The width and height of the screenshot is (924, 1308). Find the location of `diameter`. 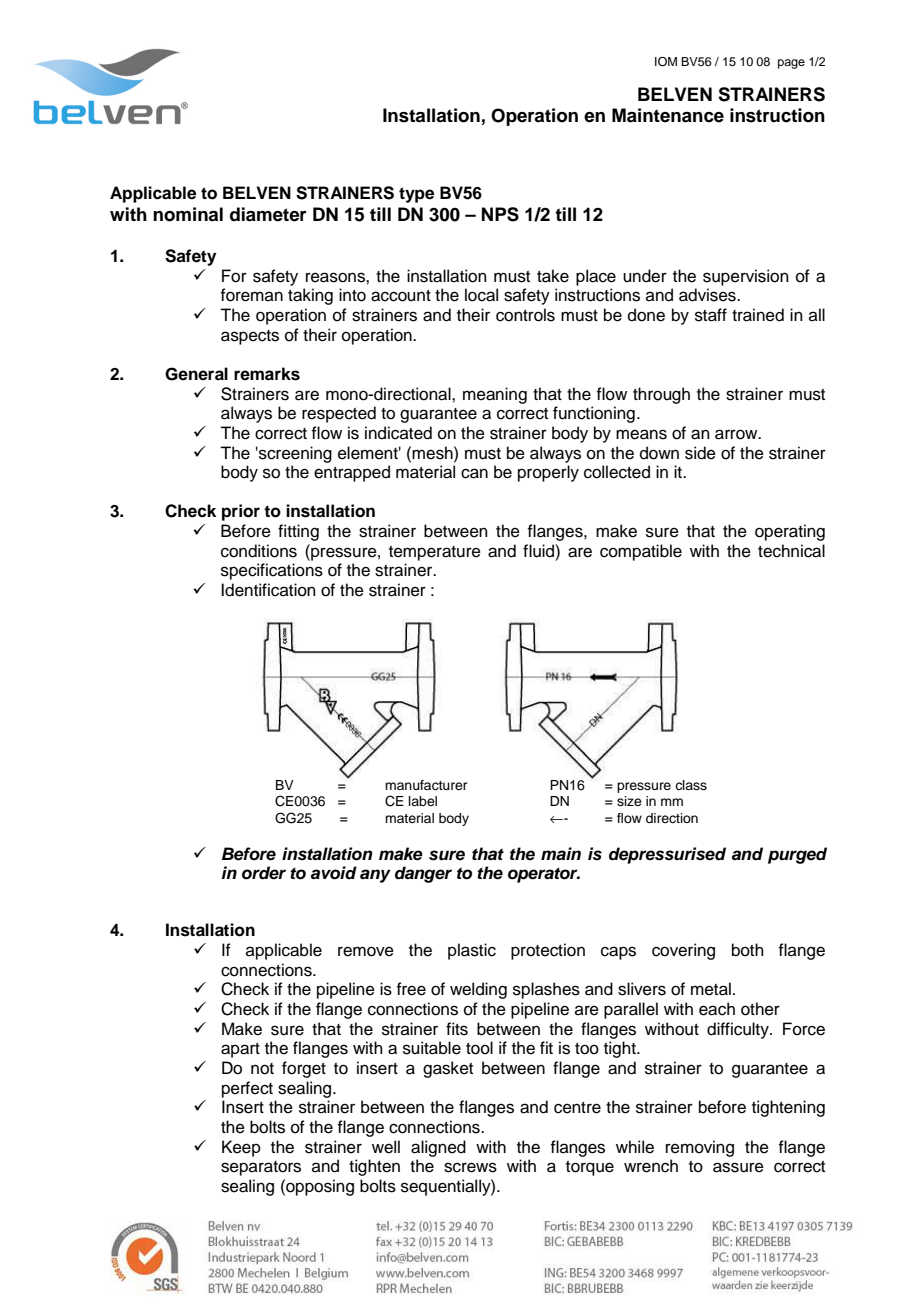

diameter is located at coordinates (268, 214).
